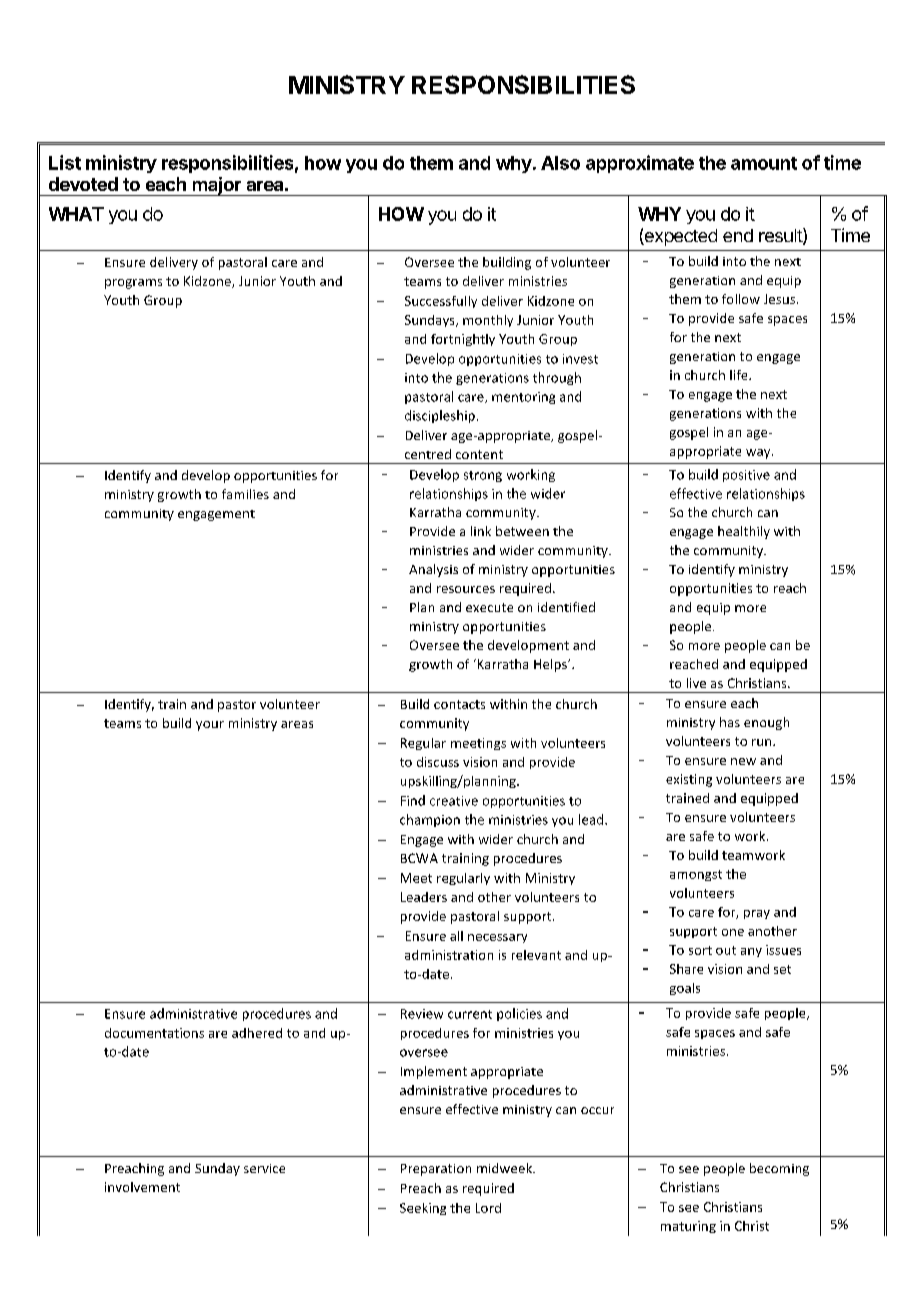 This screenshot has height=1308, width=924. Describe the element at coordinates (142, 1187) in the screenshot. I see `involvement` at that location.
